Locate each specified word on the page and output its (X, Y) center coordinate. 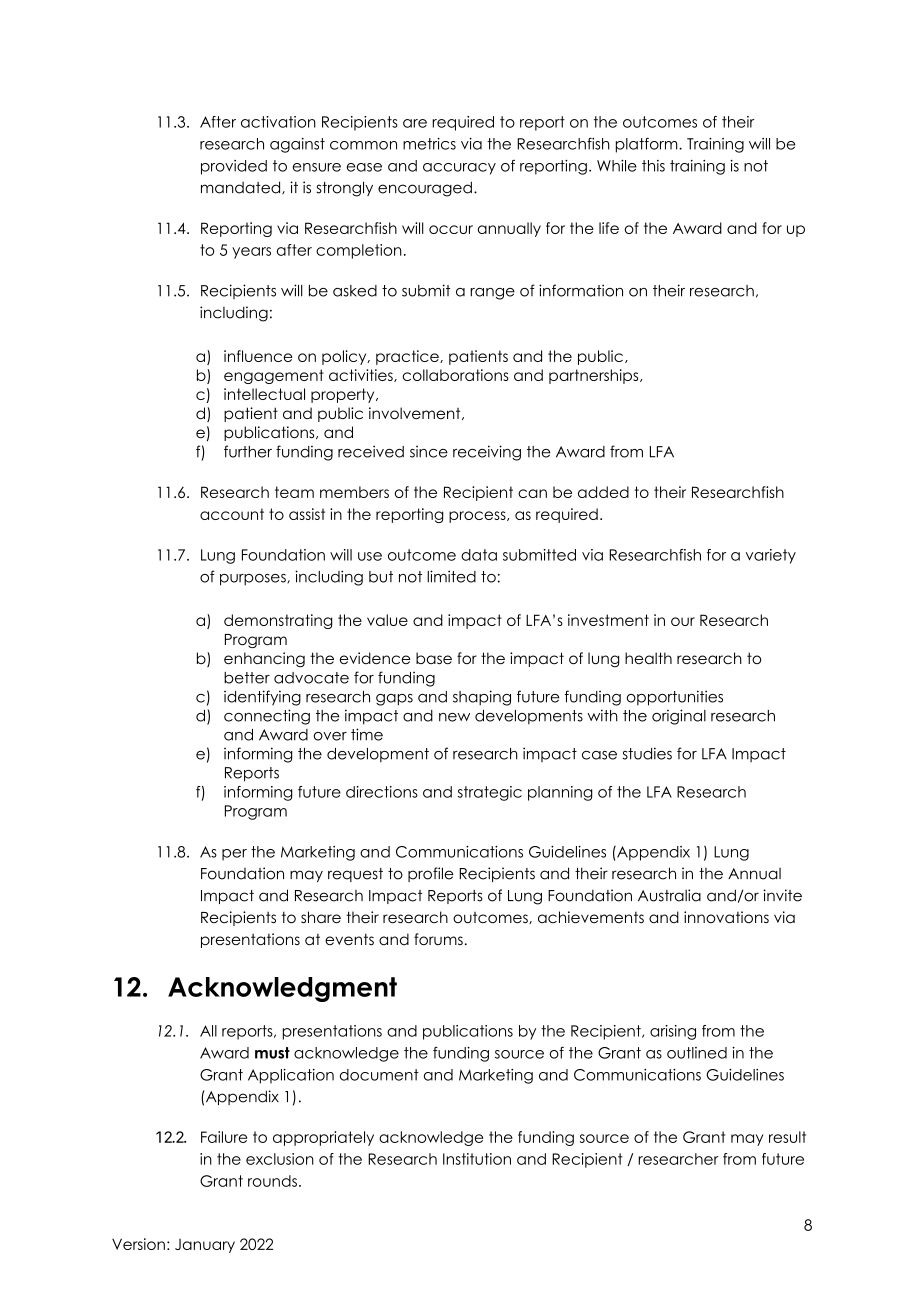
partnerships (595, 376)
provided (234, 167)
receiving (487, 453)
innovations (726, 917)
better (247, 678)
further (248, 451)
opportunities (675, 698)
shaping (482, 698)
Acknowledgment (282, 989)
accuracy (459, 169)
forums (438, 939)
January (205, 1246)
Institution (477, 1159)
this (653, 166)
